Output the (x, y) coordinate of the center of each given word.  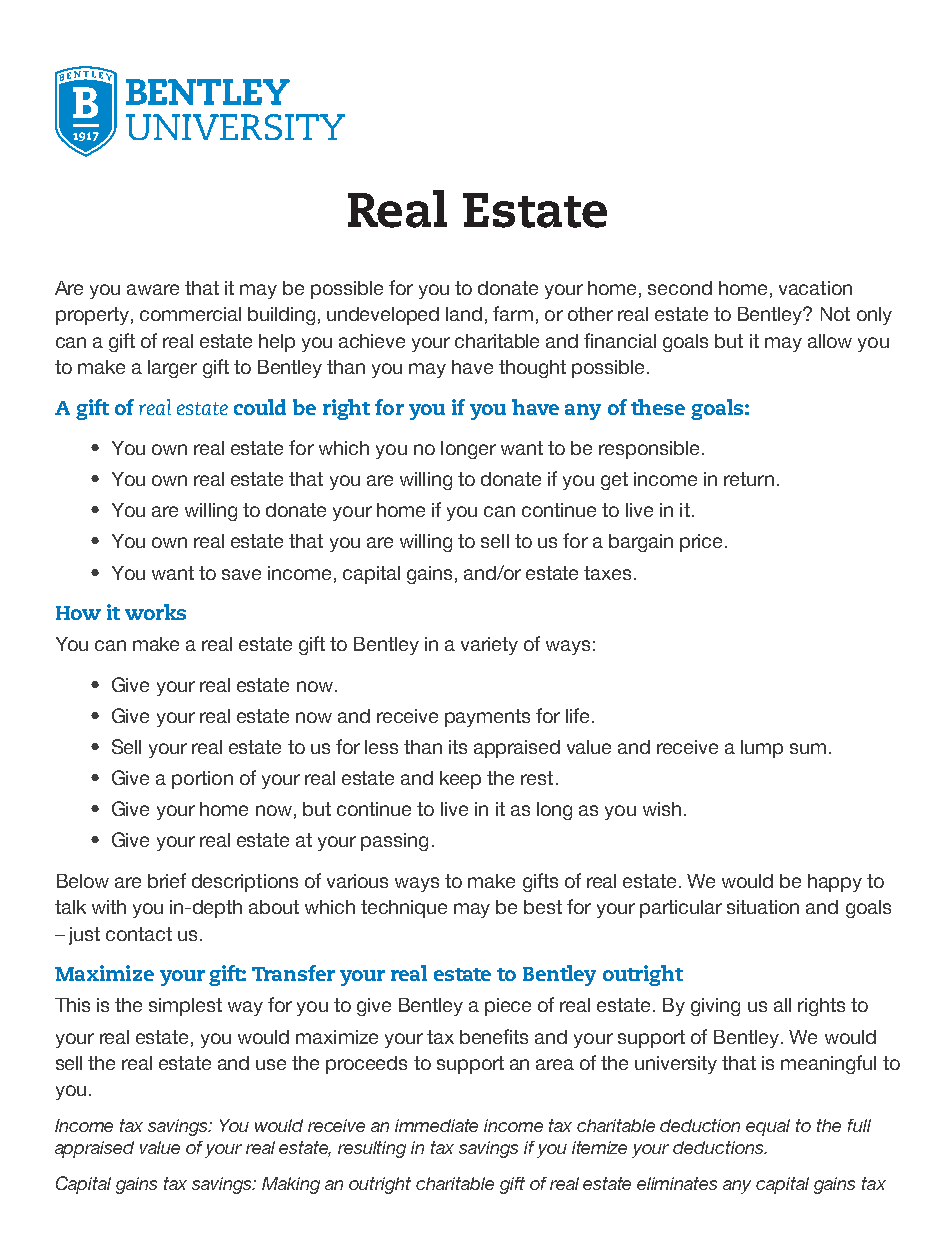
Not (835, 314)
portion (202, 780)
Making (291, 1185)
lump (762, 749)
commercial (190, 314)
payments (487, 718)
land (464, 314)
